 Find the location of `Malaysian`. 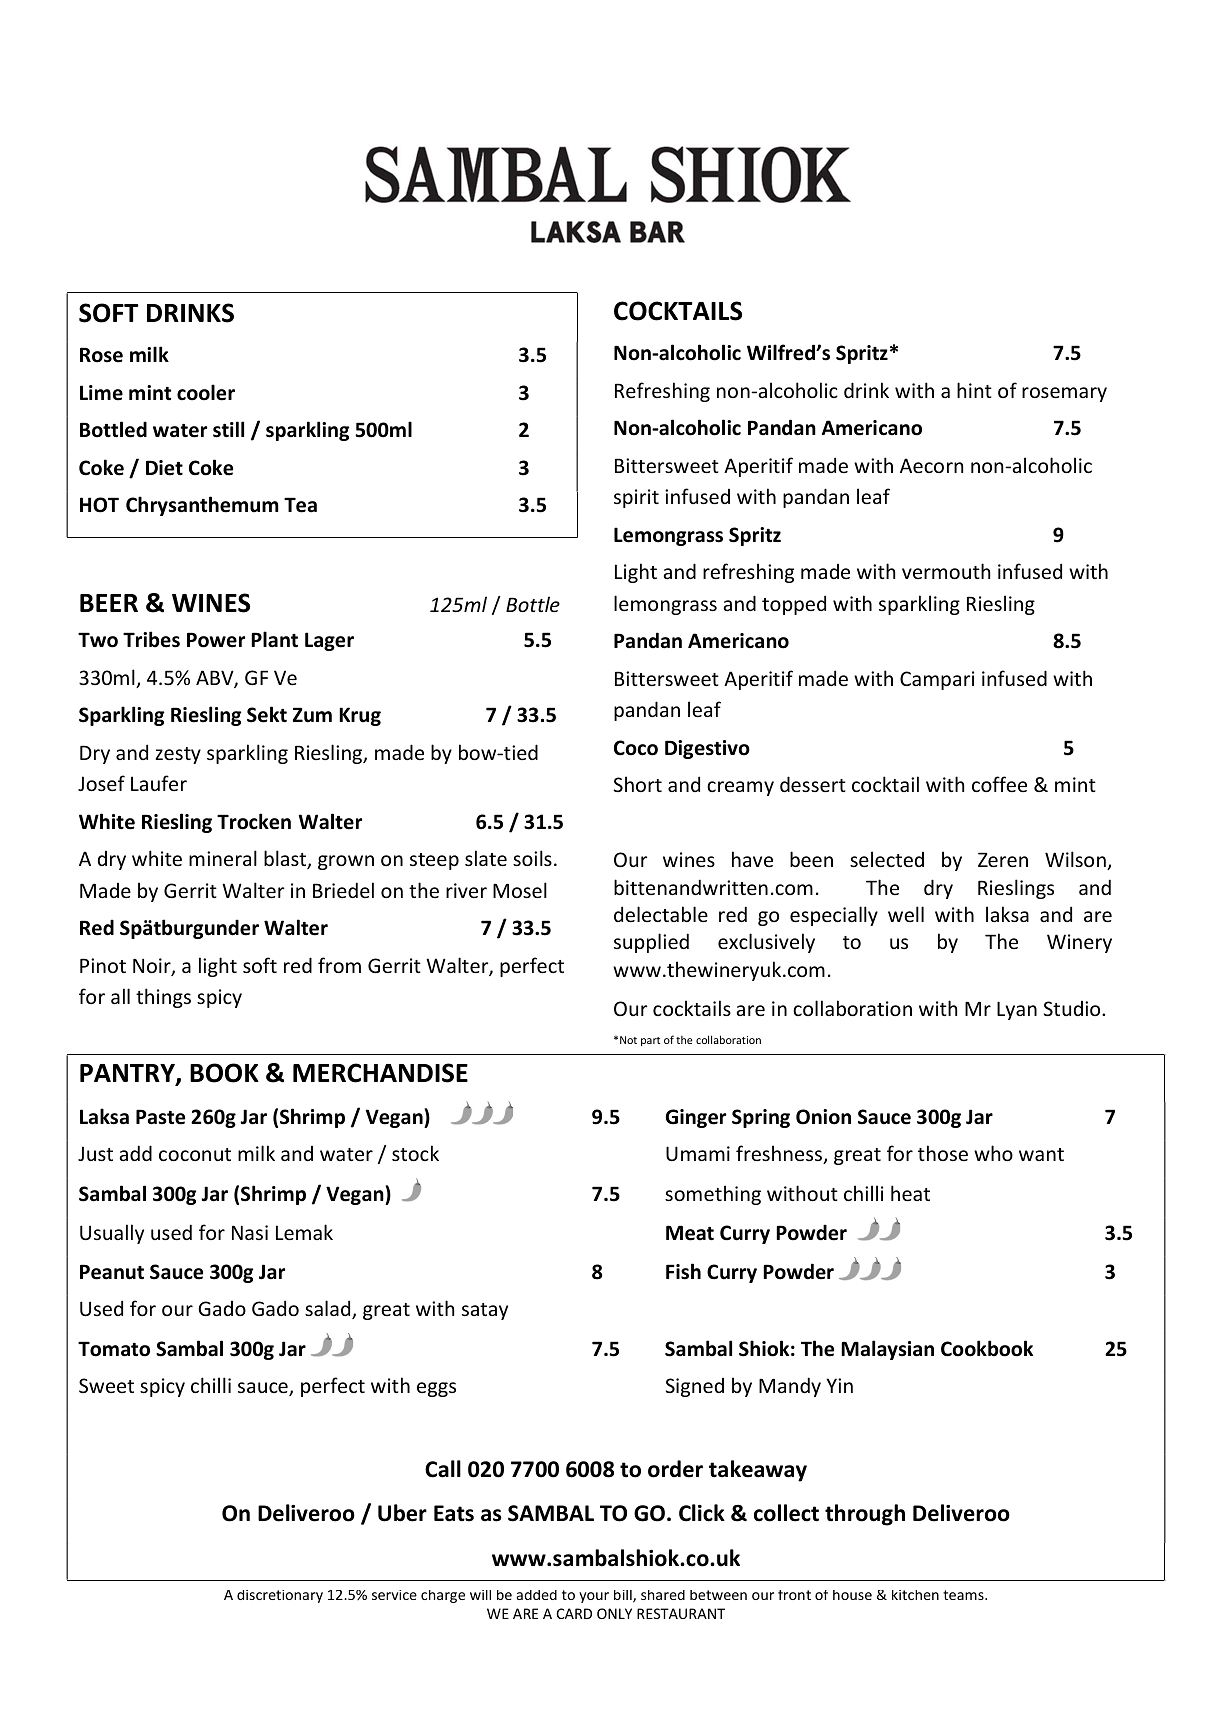

Malaysian is located at coordinates (887, 1350).
